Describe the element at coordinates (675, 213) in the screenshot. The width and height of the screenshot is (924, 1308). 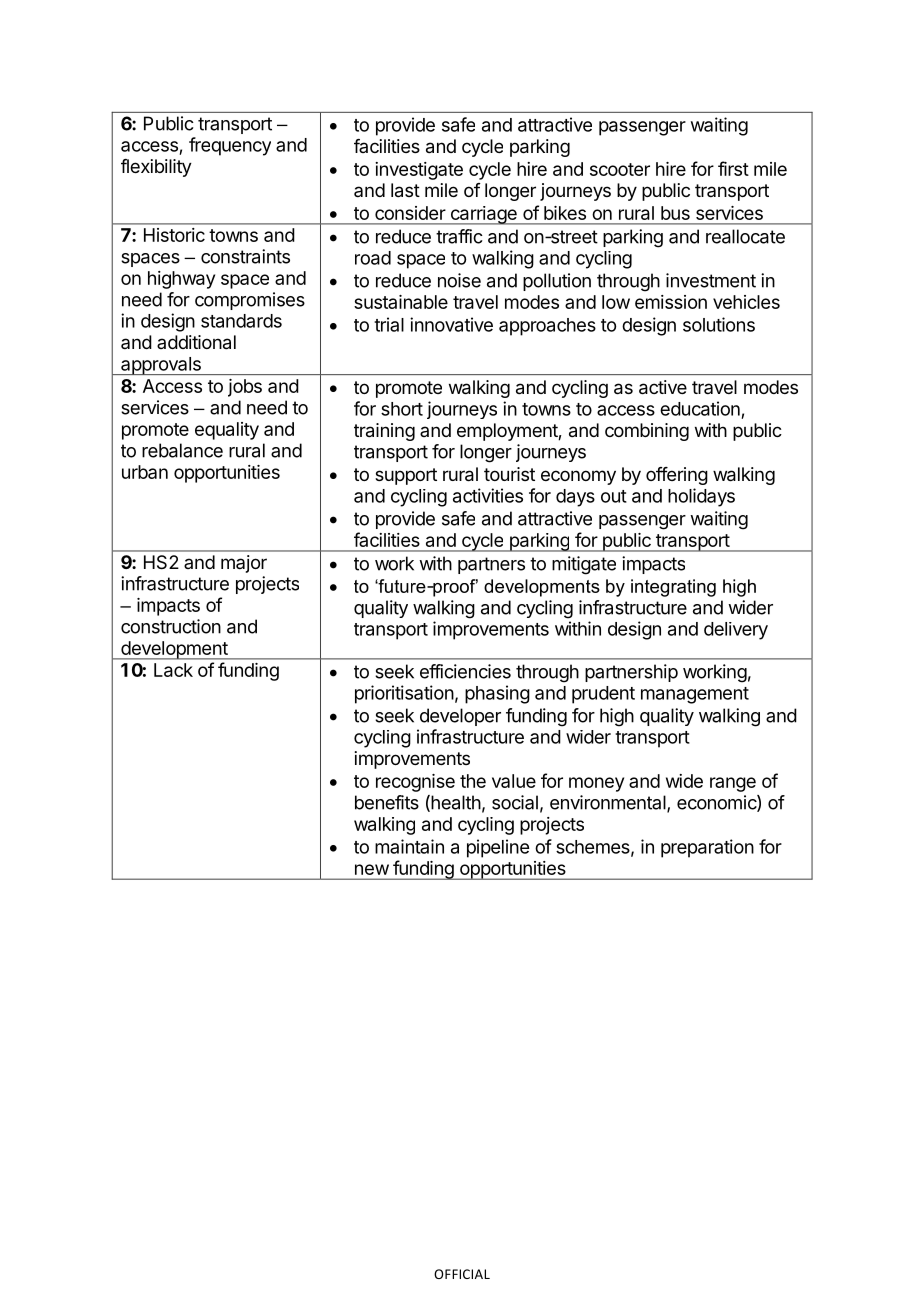
I see `bus` at that location.
